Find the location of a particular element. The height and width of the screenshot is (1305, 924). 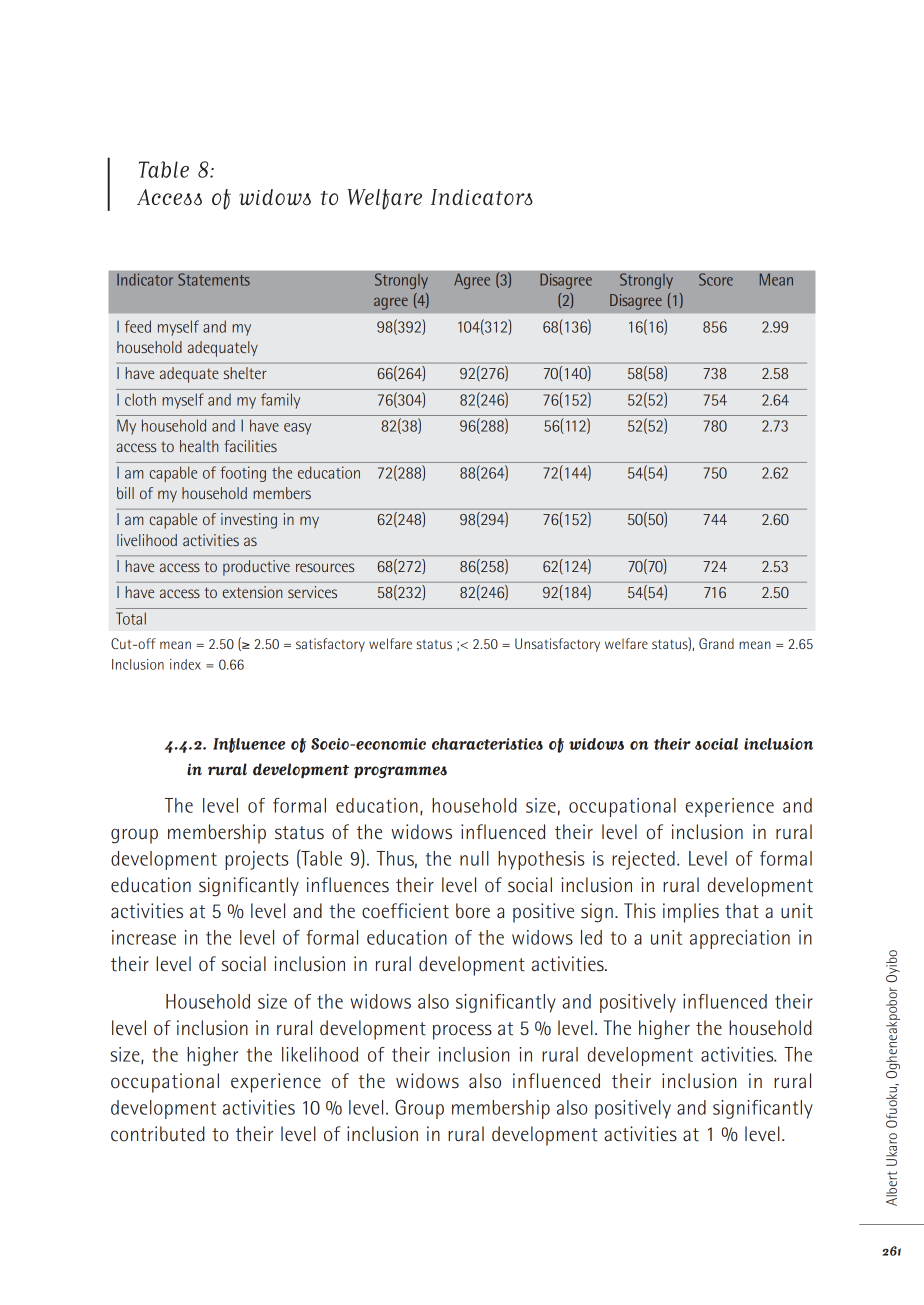

implies is located at coordinates (691, 913).
